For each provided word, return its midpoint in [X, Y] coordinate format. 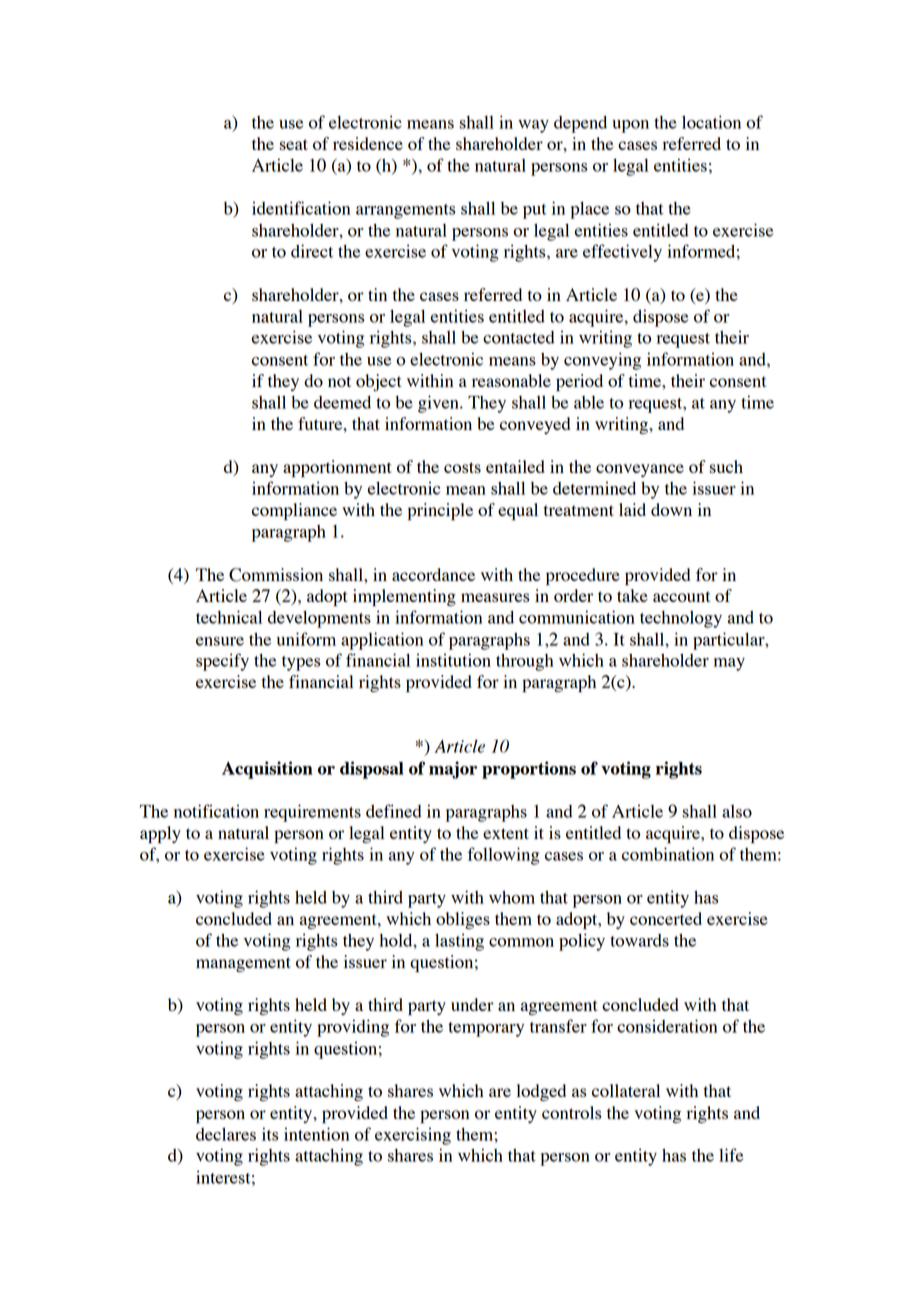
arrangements [405, 211]
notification [216, 811]
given [439, 404]
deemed [342, 402]
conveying [602, 361]
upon [630, 126]
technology [681, 619]
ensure [220, 641]
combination [668, 854]
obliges [463, 920]
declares [226, 1134]
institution [453, 660]
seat [294, 144]
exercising [413, 1136]
